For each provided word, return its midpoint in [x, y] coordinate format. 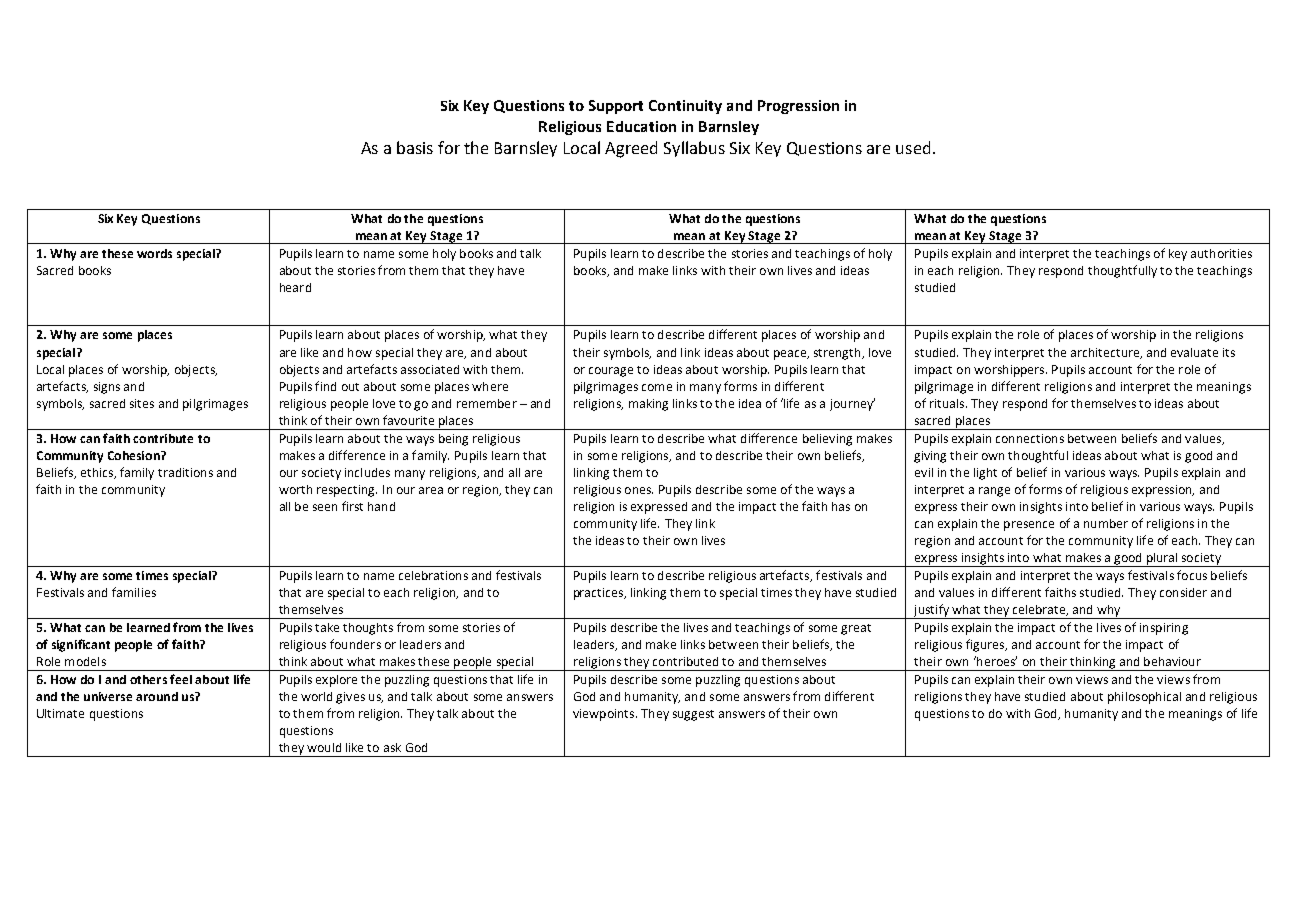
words [154, 253]
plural [1162, 560]
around [157, 696]
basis [415, 147]
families [134, 592]
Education [641, 126]
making [648, 405]
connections [1030, 438]
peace [791, 355]
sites [142, 403]
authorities [1221, 253]
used [913, 147]
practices [600, 594]
